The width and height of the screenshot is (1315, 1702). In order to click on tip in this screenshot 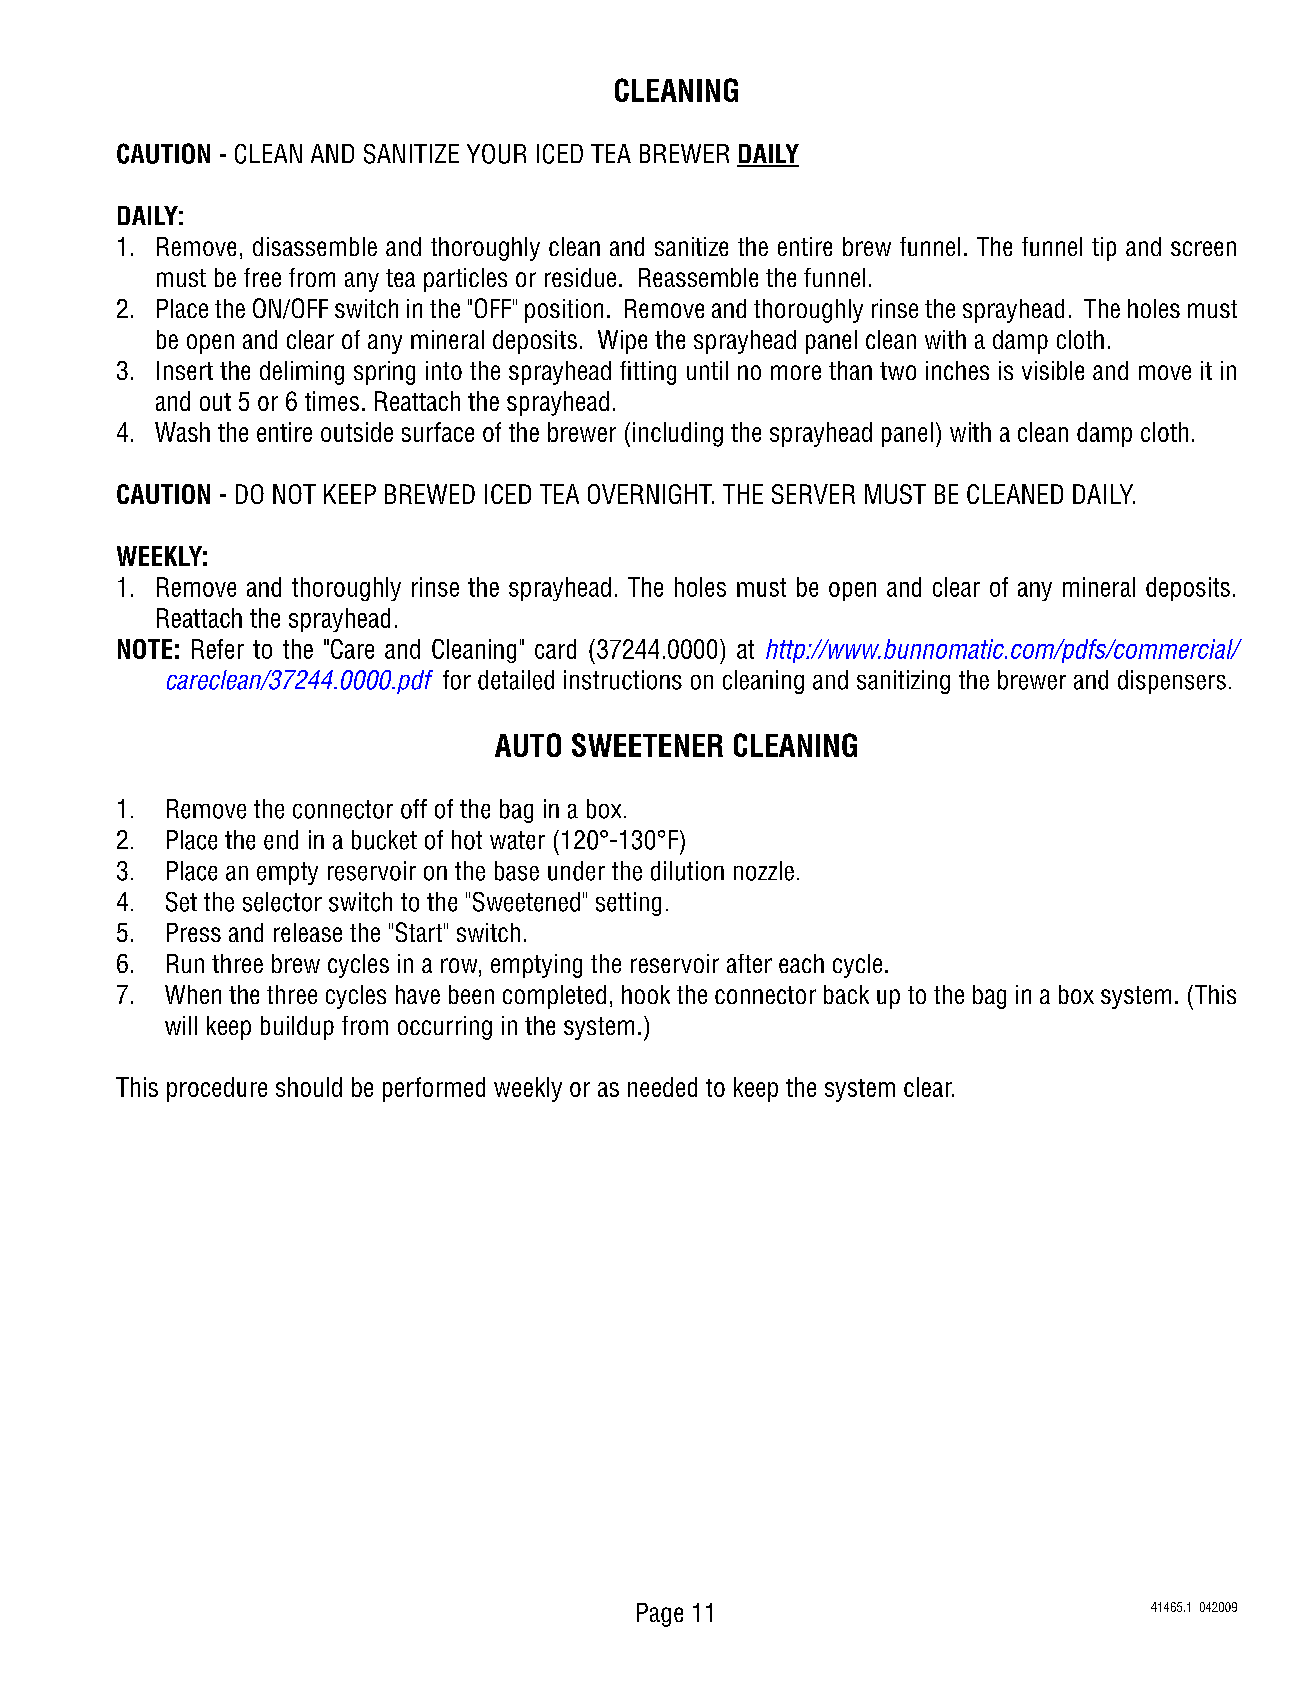, I will do `click(1104, 249)`.
